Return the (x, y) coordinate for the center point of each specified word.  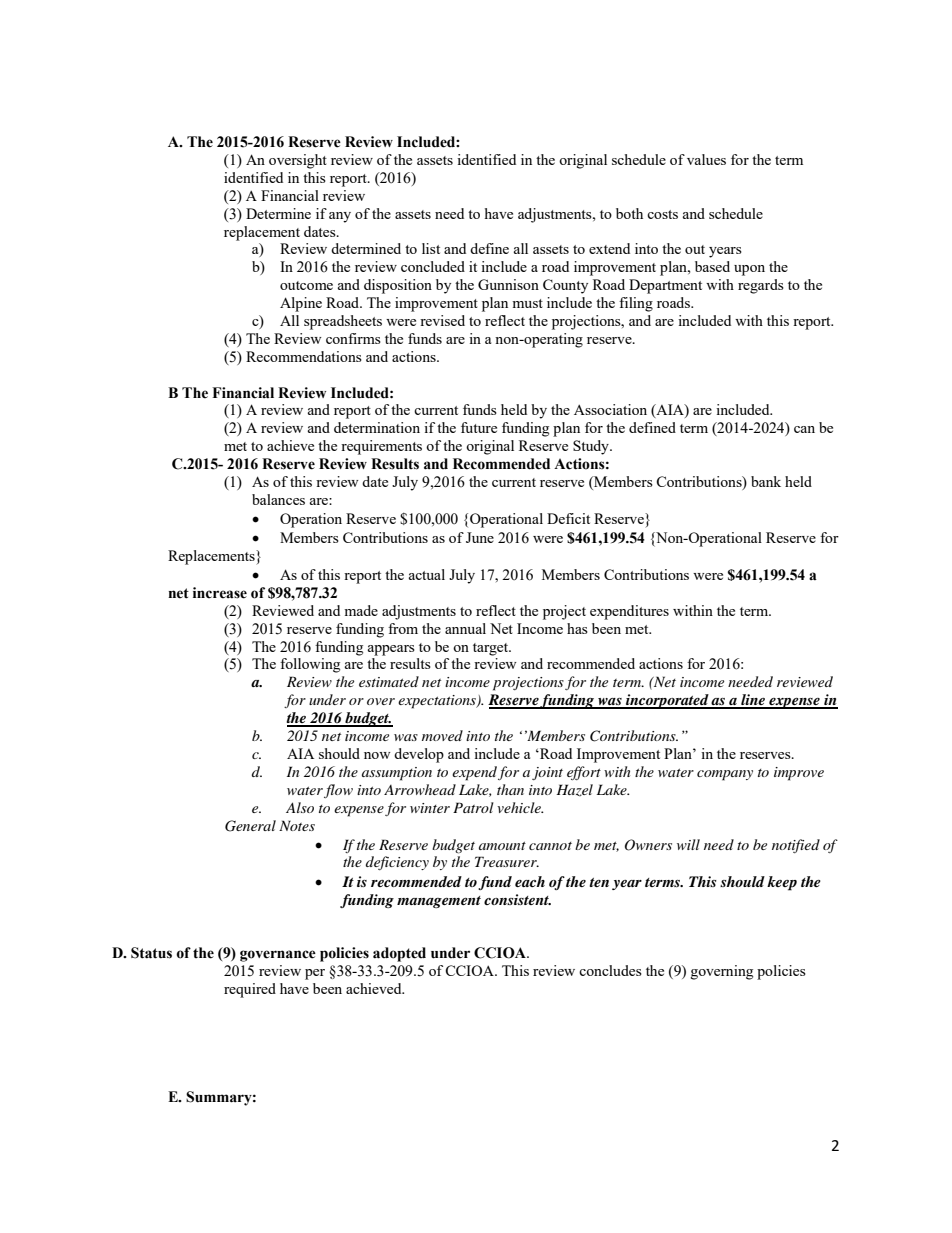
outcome (306, 285)
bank (766, 481)
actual (427, 574)
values (706, 159)
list (431, 248)
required (250, 990)
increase (220, 593)
